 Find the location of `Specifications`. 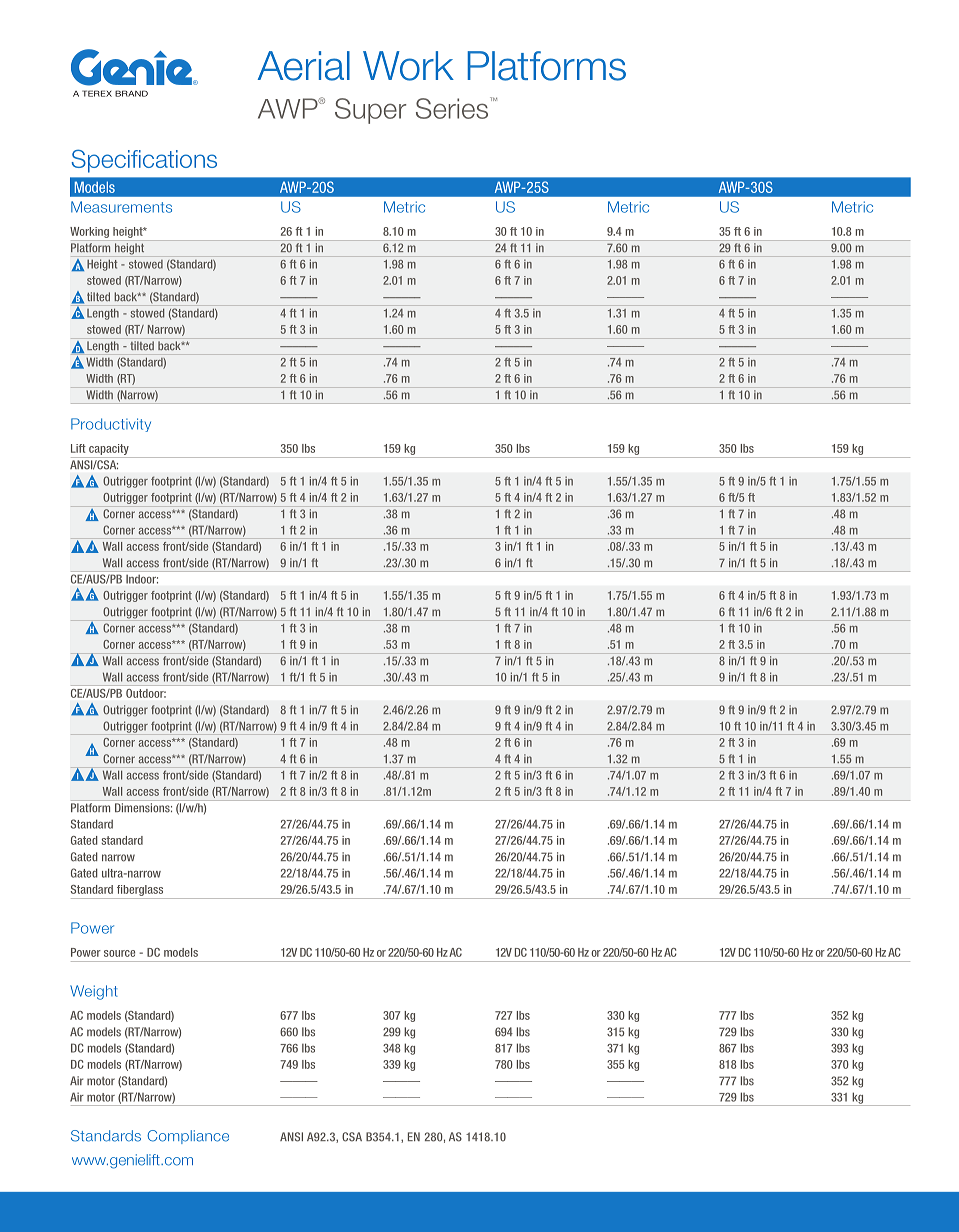

Specifications is located at coordinates (144, 161).
